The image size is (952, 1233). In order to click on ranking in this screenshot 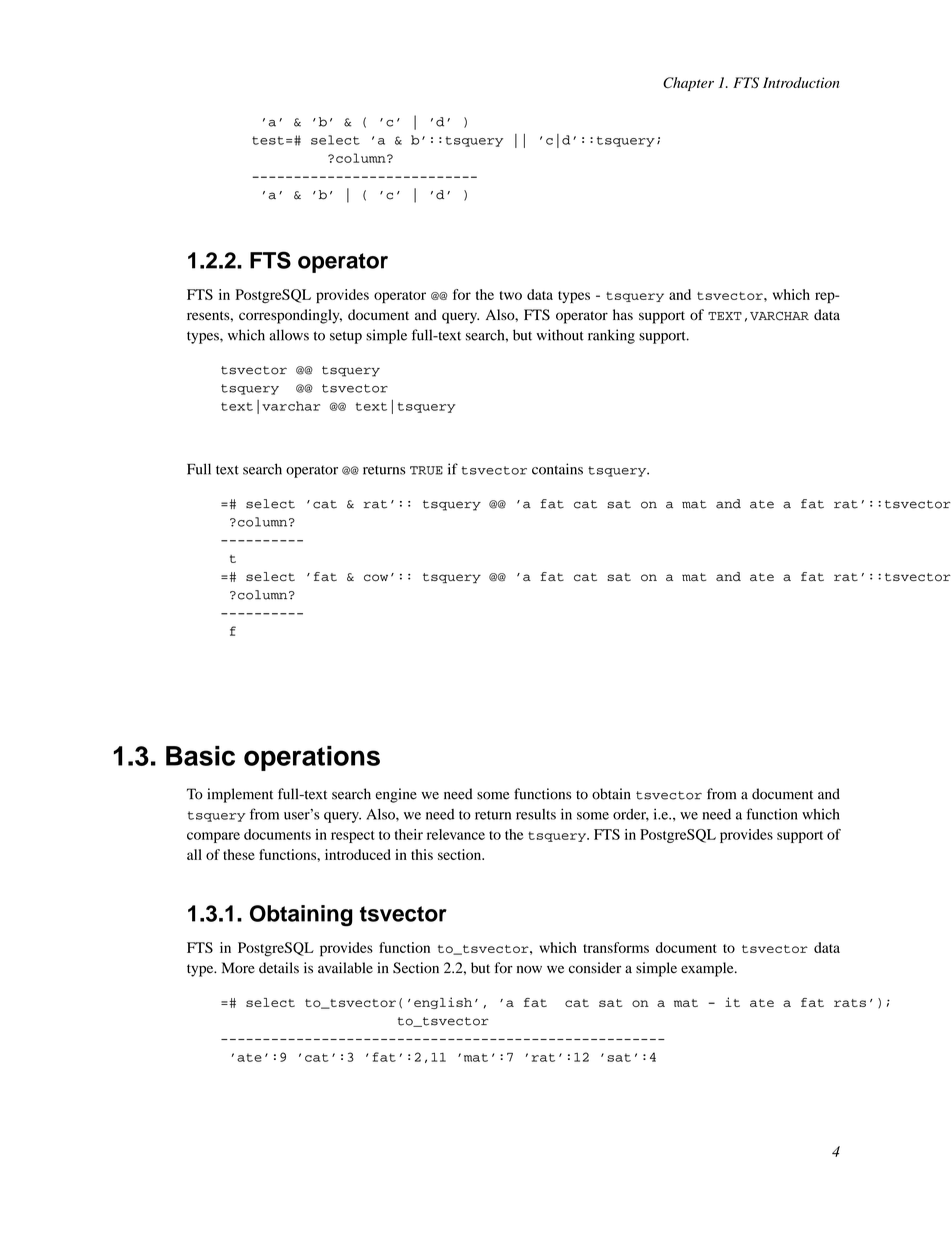, I will do `click(611, 336)`.
